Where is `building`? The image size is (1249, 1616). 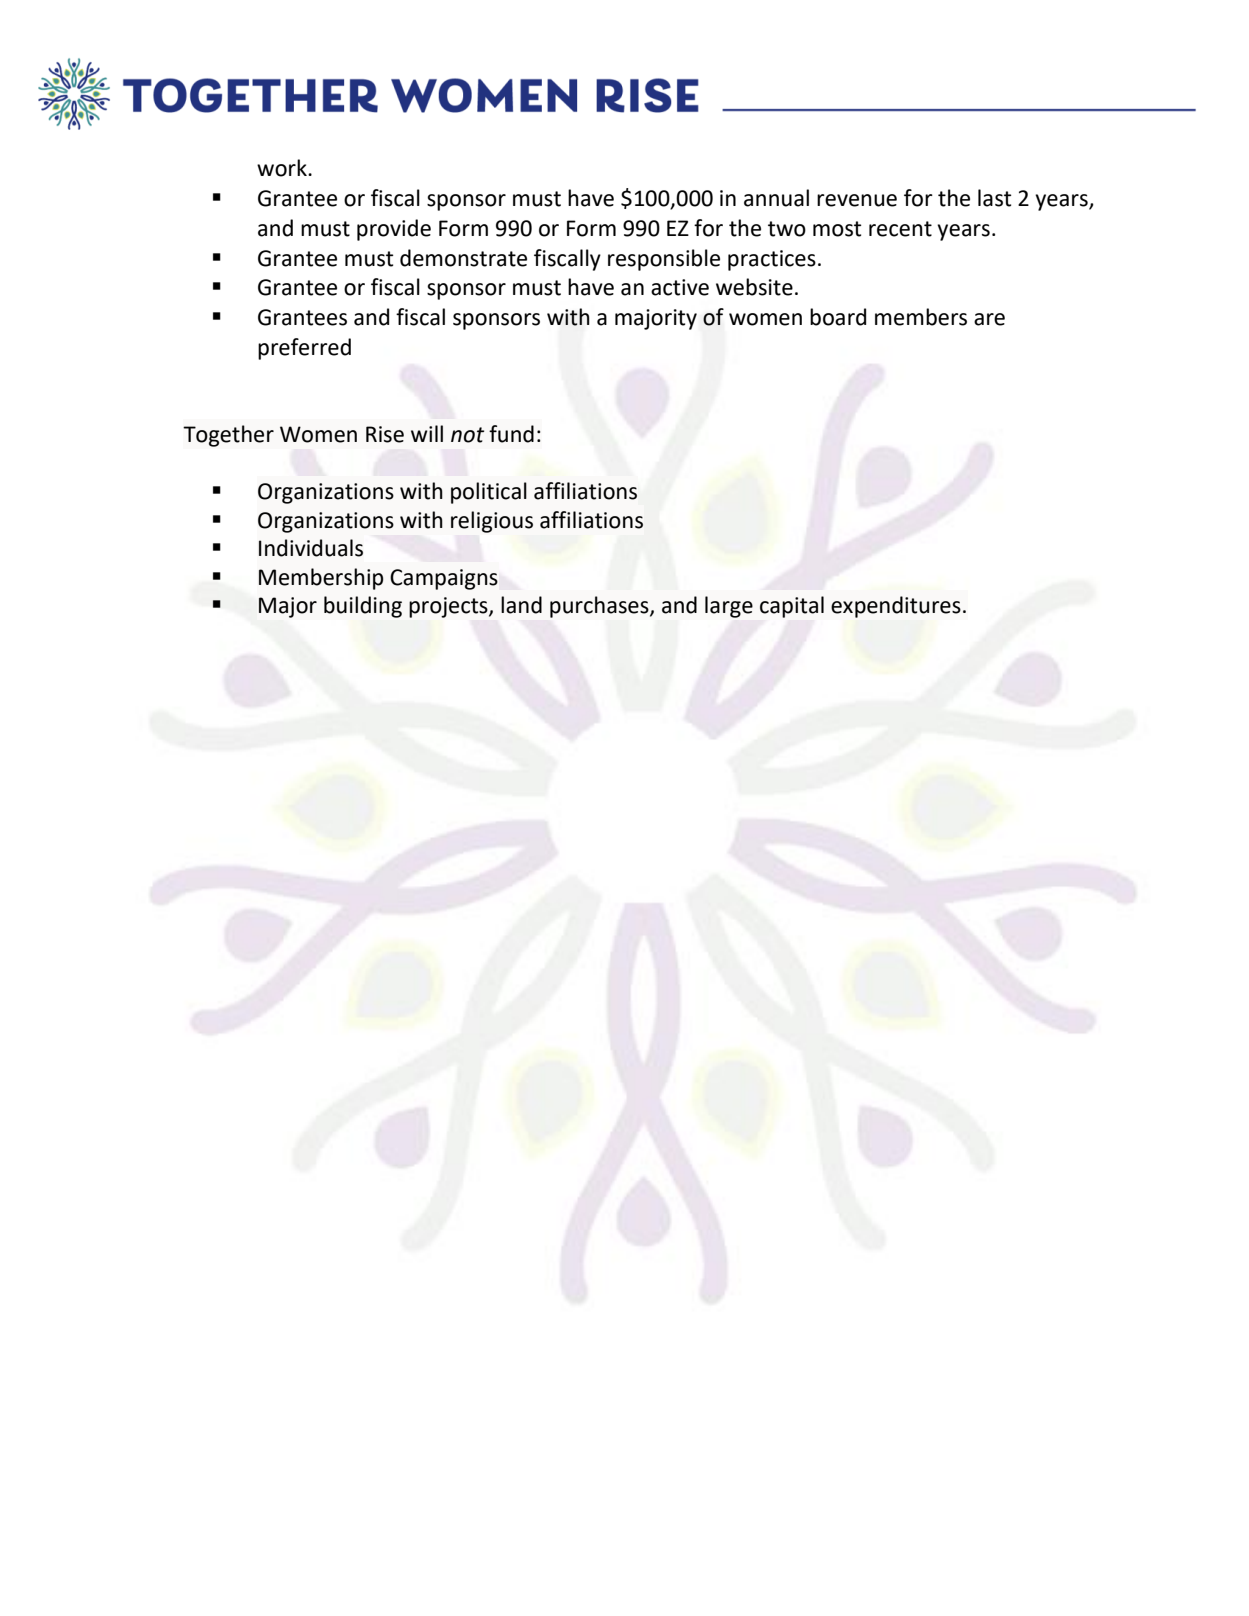
building is located at coordinates (363, 607).
